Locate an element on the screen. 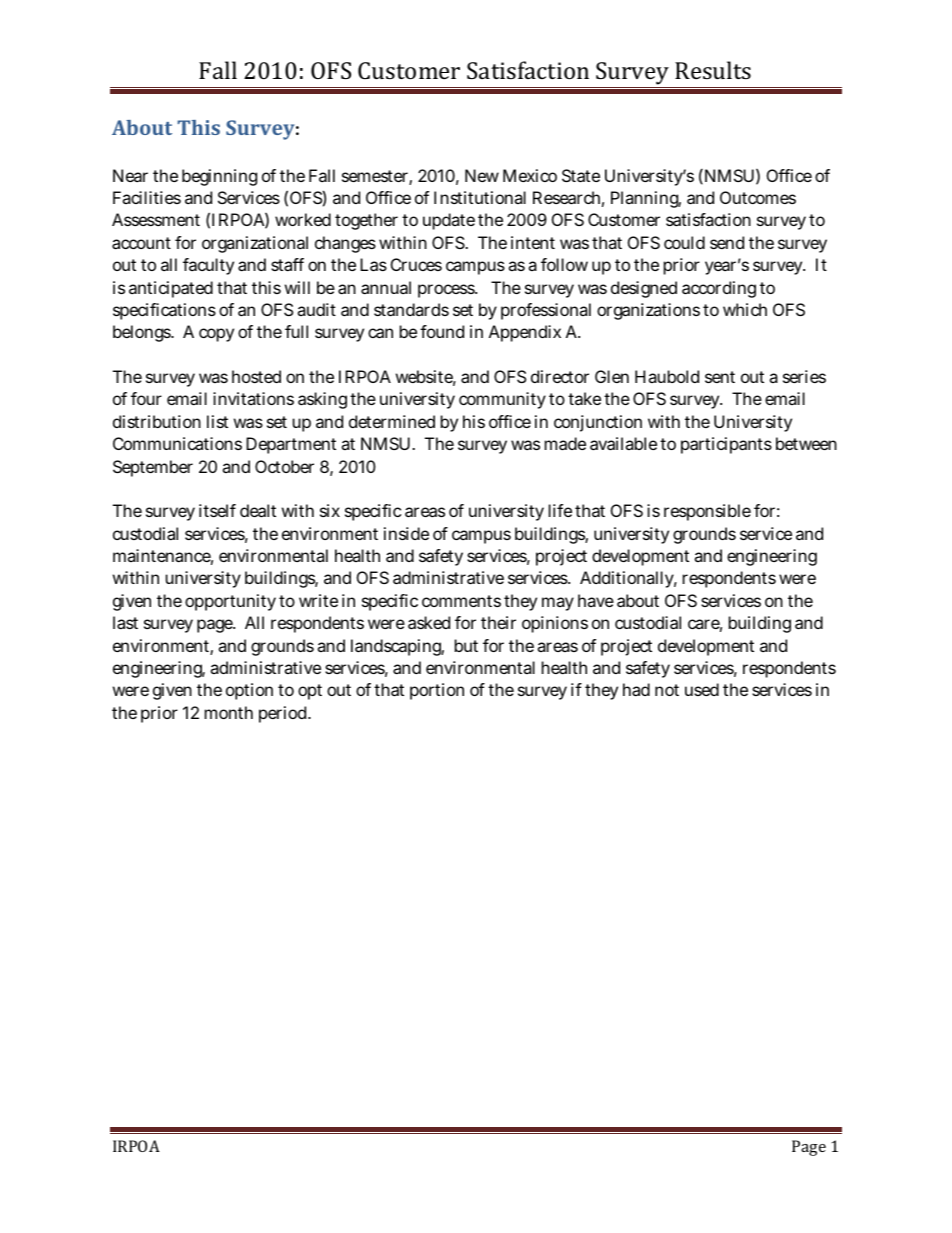  according is located at coordinates (719, 289).
